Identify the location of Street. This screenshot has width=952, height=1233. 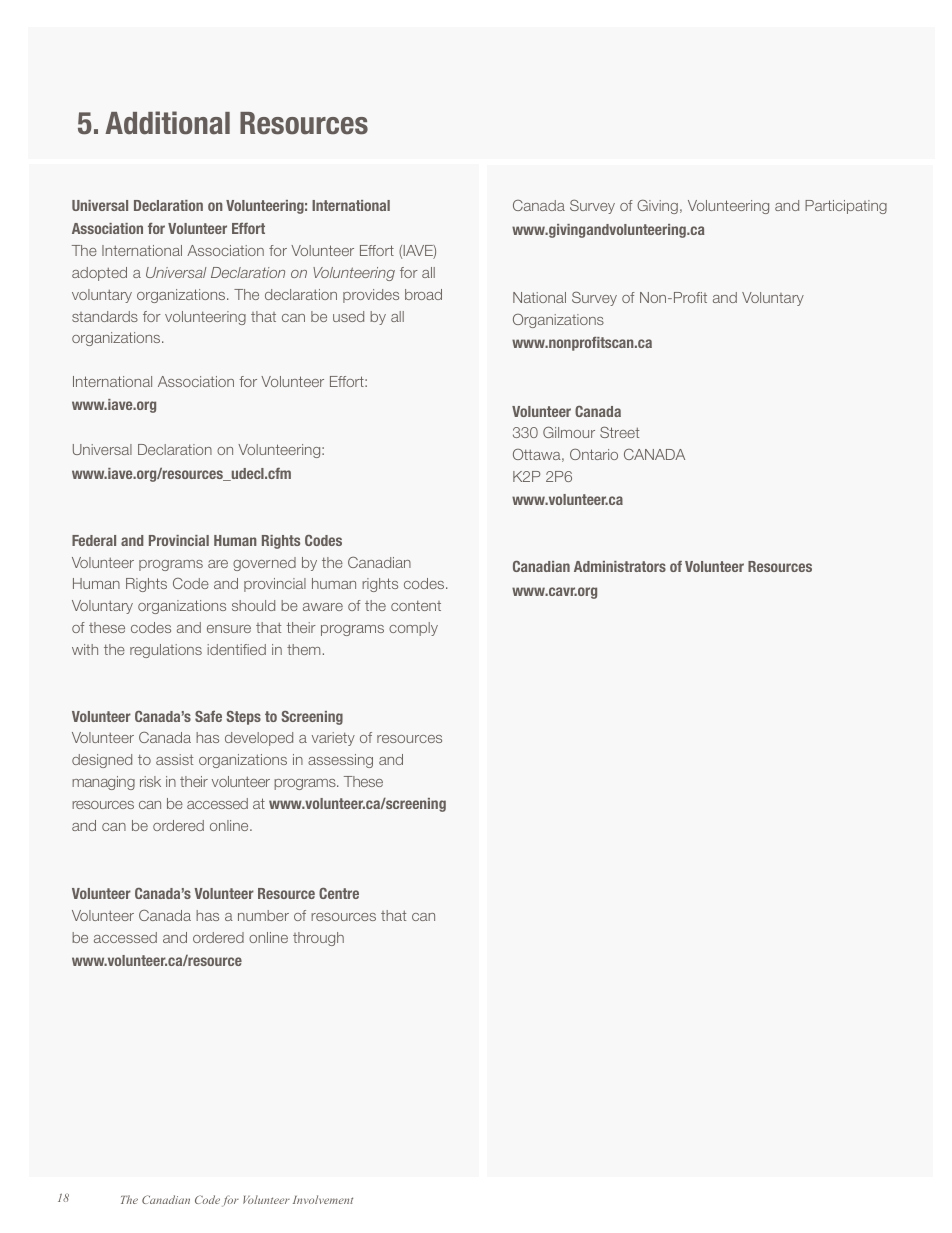
(619, 432).
